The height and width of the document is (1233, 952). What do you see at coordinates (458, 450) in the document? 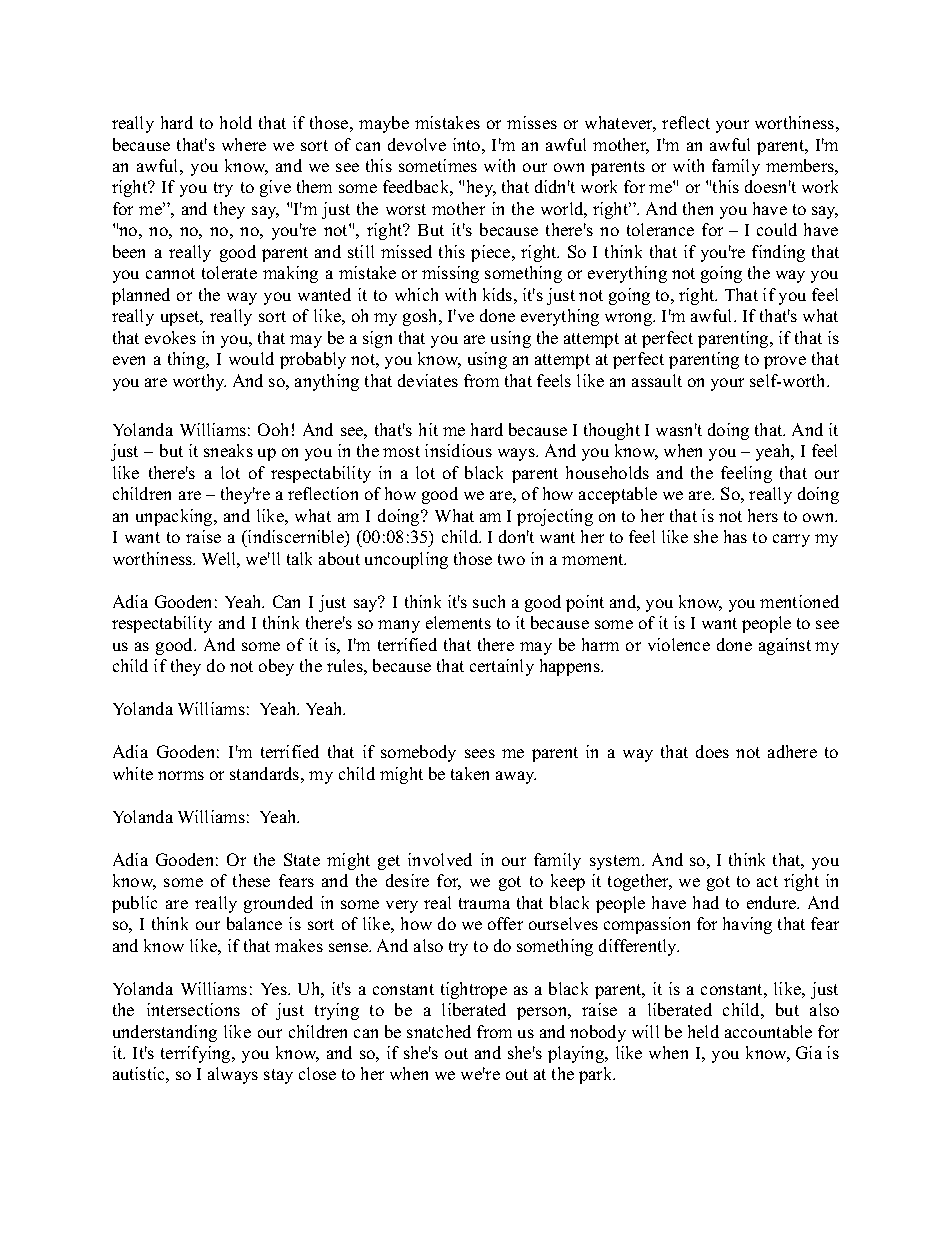
I see `insidious` at bounding box center [458, 450].
